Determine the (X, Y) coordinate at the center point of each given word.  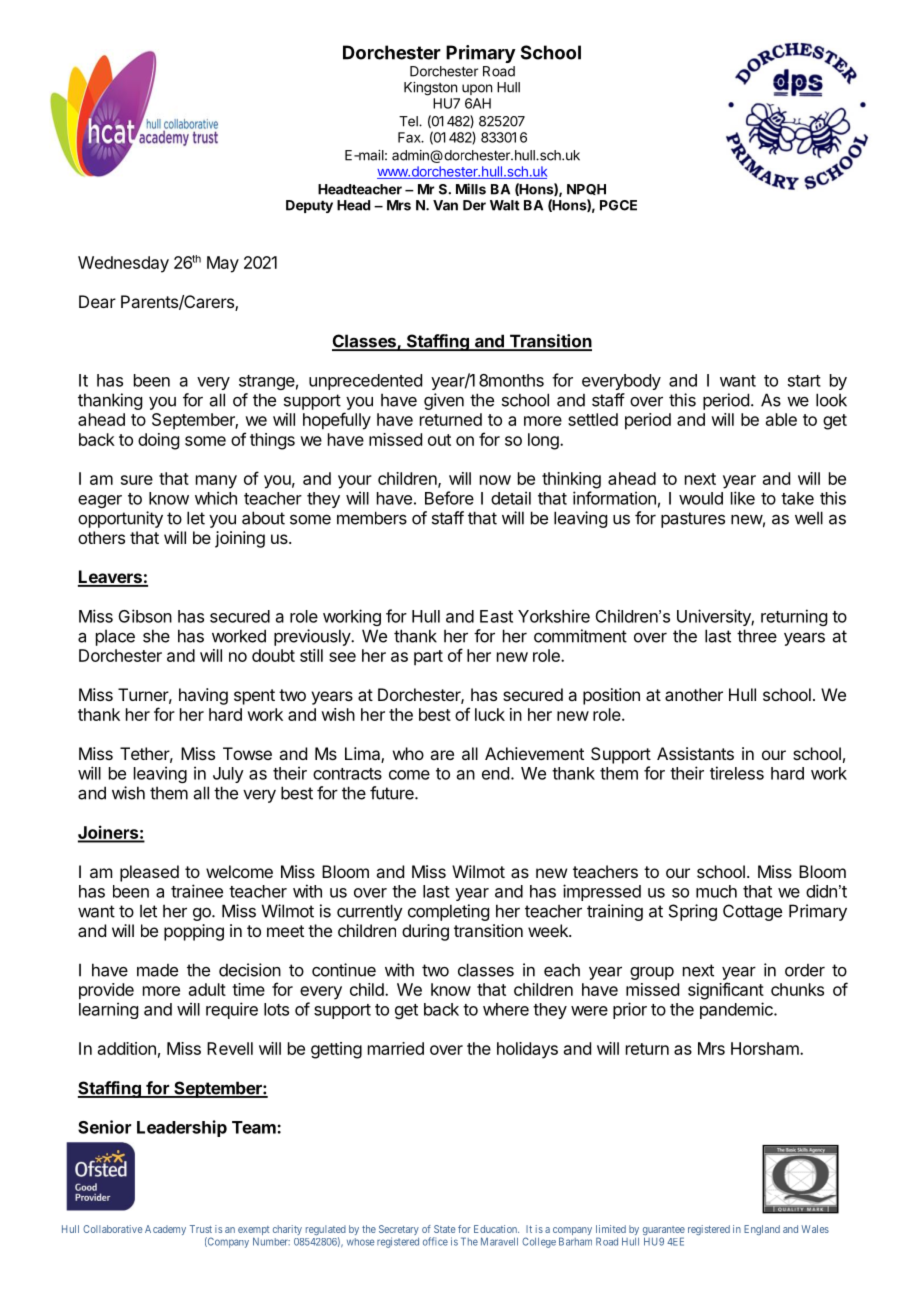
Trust (201, 1229)
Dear (97, 301)
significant (726, 991)
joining (240, 539)
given (444, 401)
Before (449, 498)
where (506, 1009)
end (495, 773)
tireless (737, 773)
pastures (693, 520)
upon (477, 89)
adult (207, 989)
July (228, 775)
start (804, 381)
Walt (505, 205)
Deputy (309, 206)
